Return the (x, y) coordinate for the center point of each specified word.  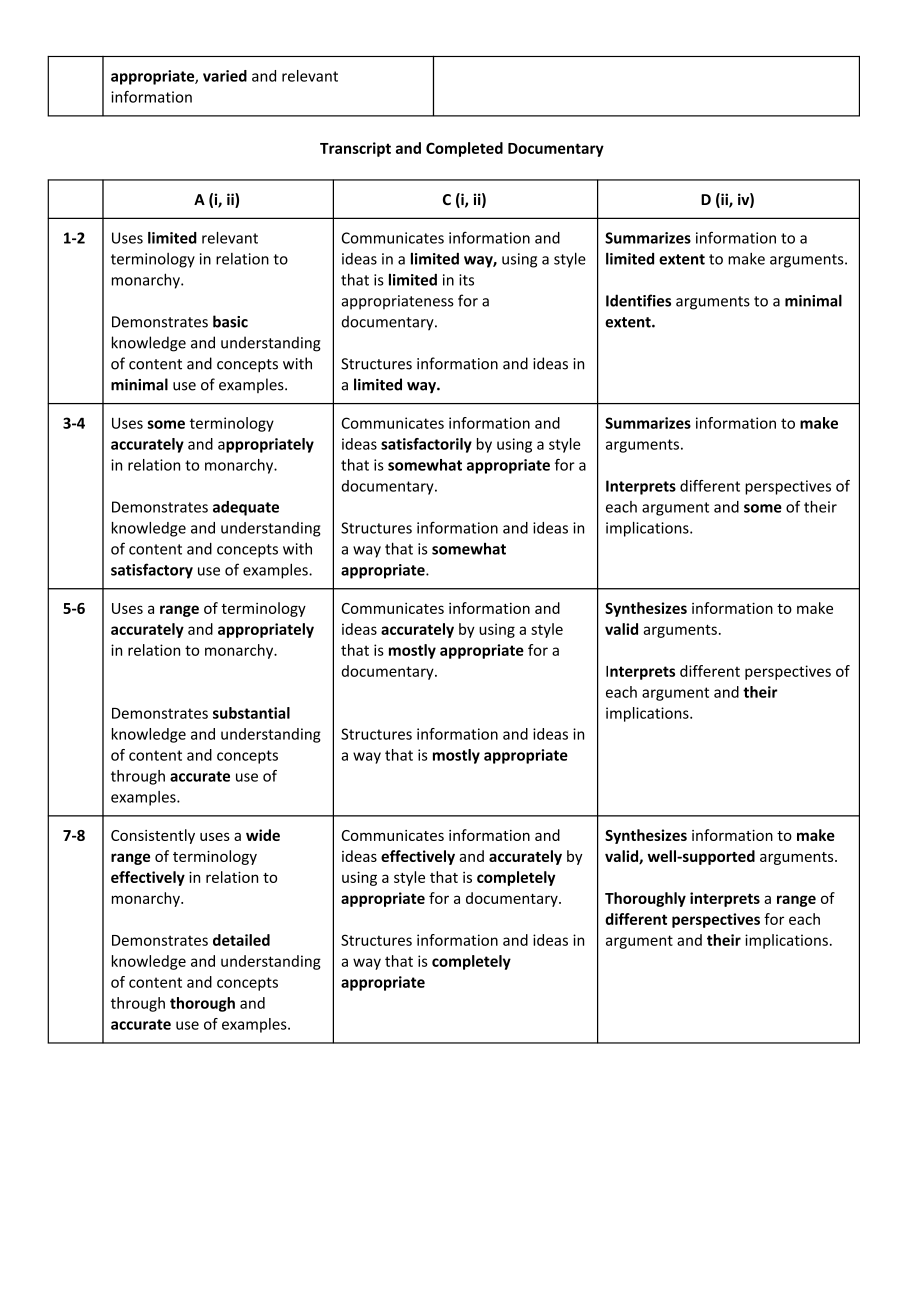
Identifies (638, 300)
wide (263, 835)
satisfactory (152, 571)
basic (230, 321)
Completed (464, 149)
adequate (246, 508)
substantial (251, 713)
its (466, 280)
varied (225, 76)
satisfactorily (426, 445)
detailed (241, 940)
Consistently (153, 836)
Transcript (355, 149)
